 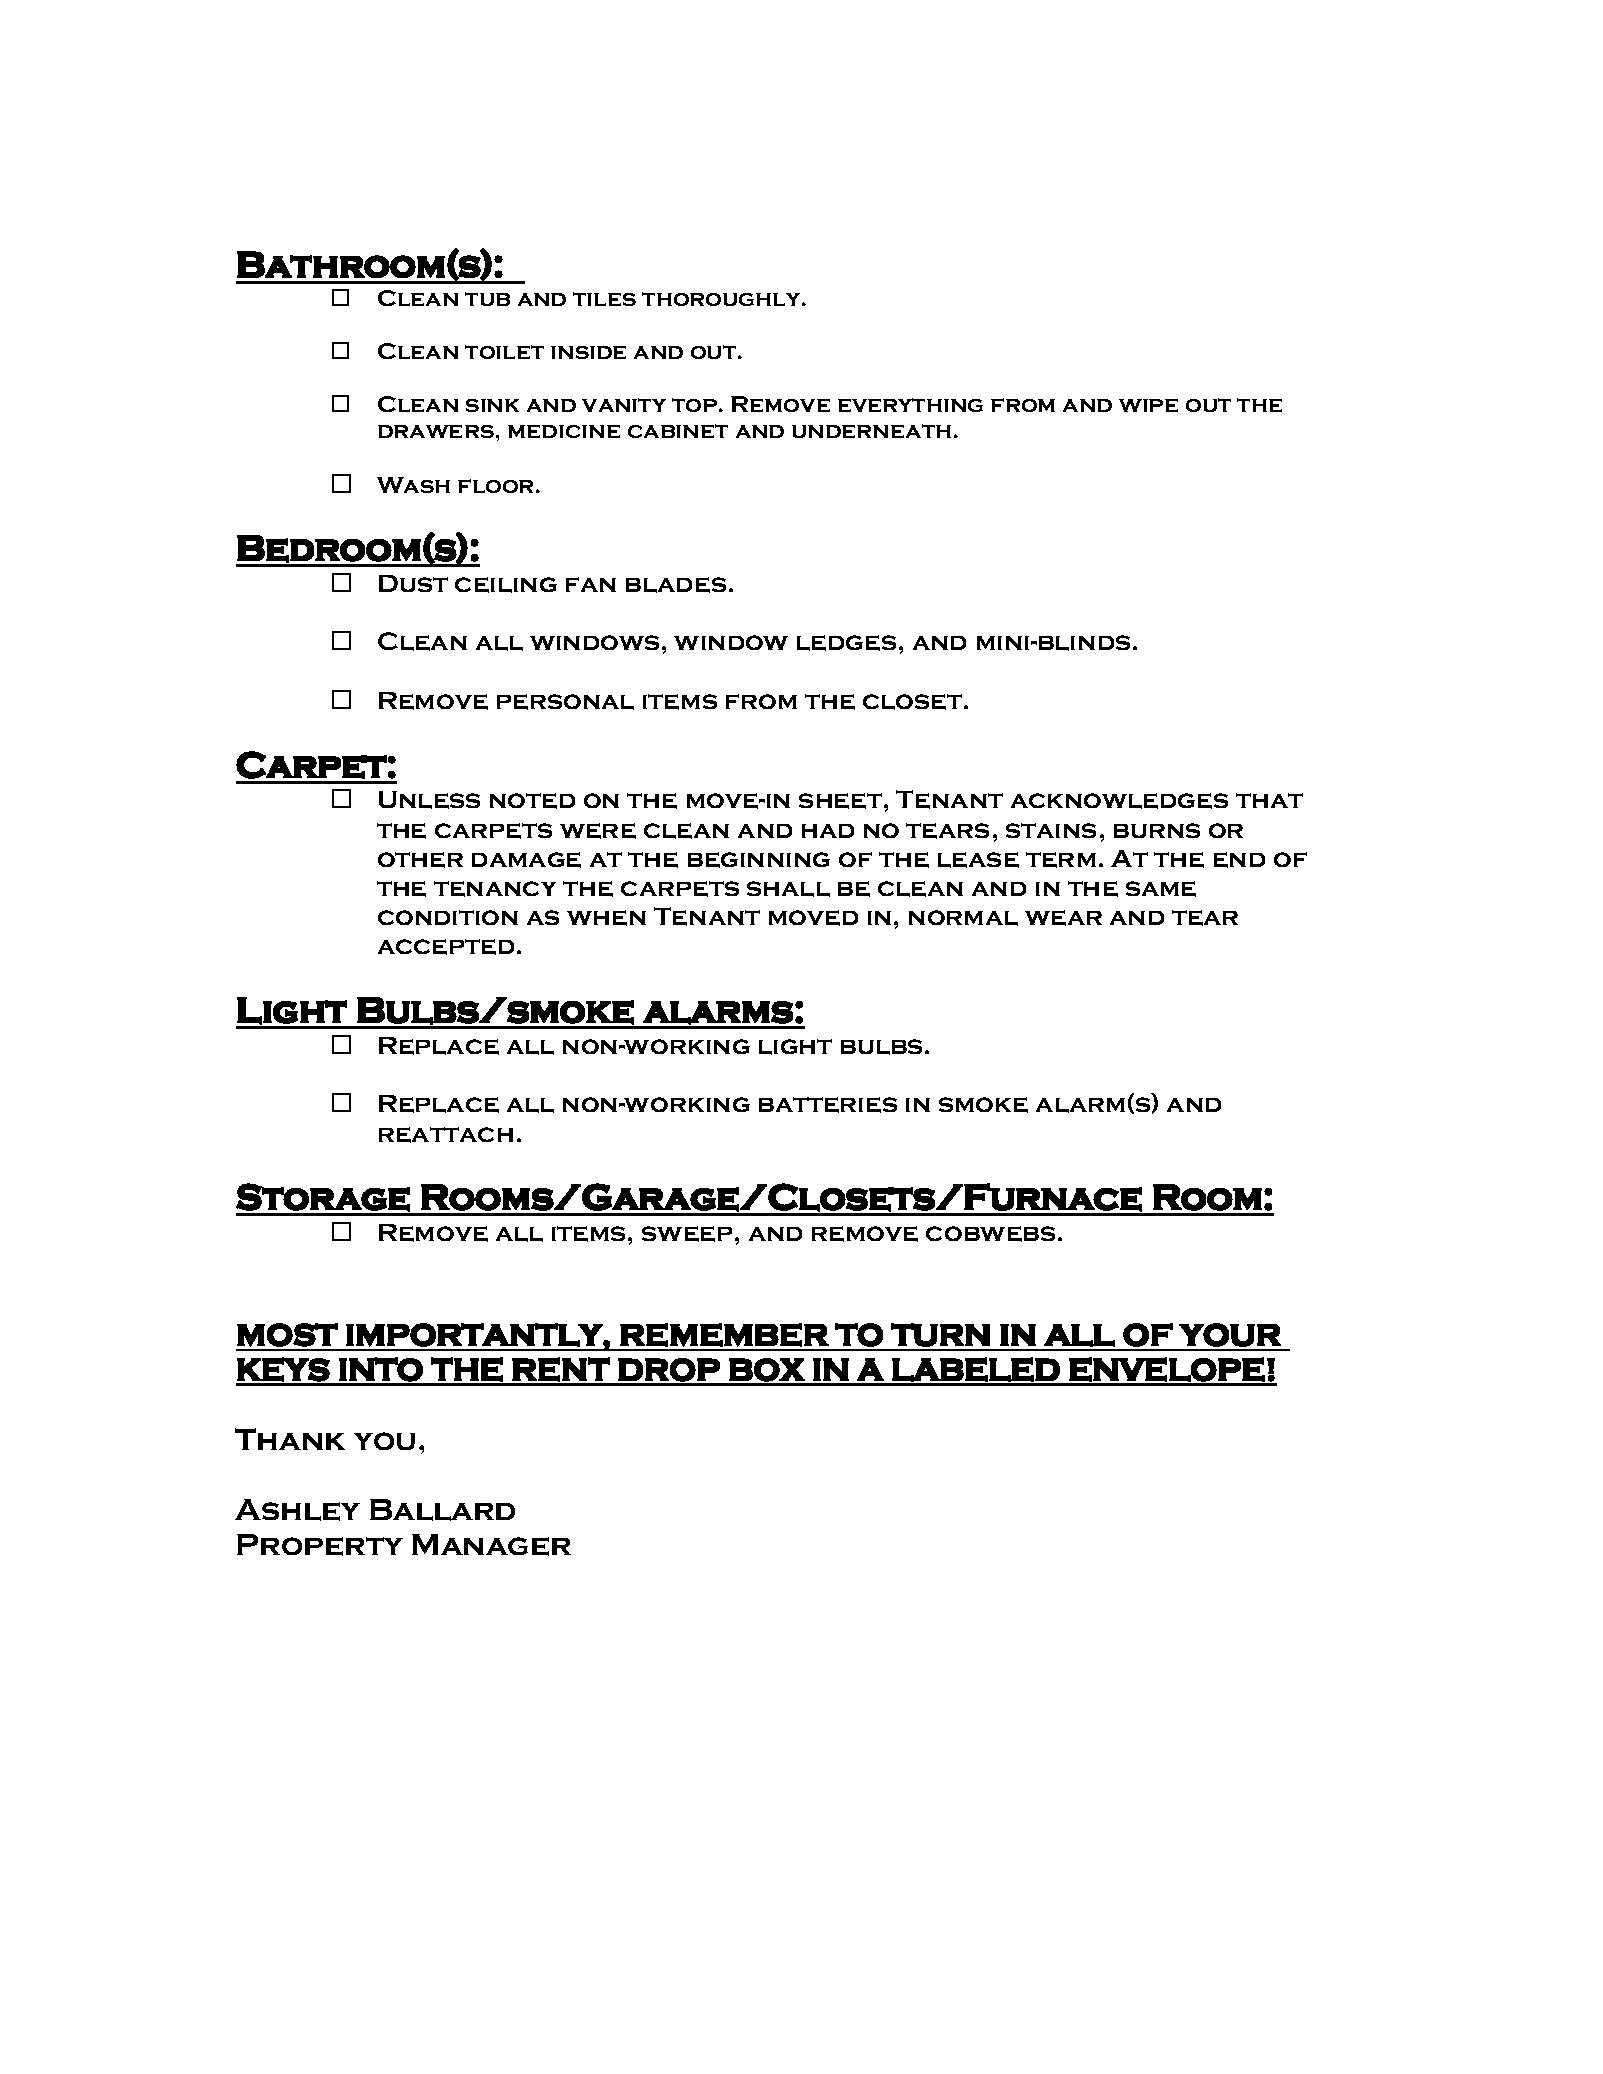 I want to click on Manager, so click(x=491, y=1545).
